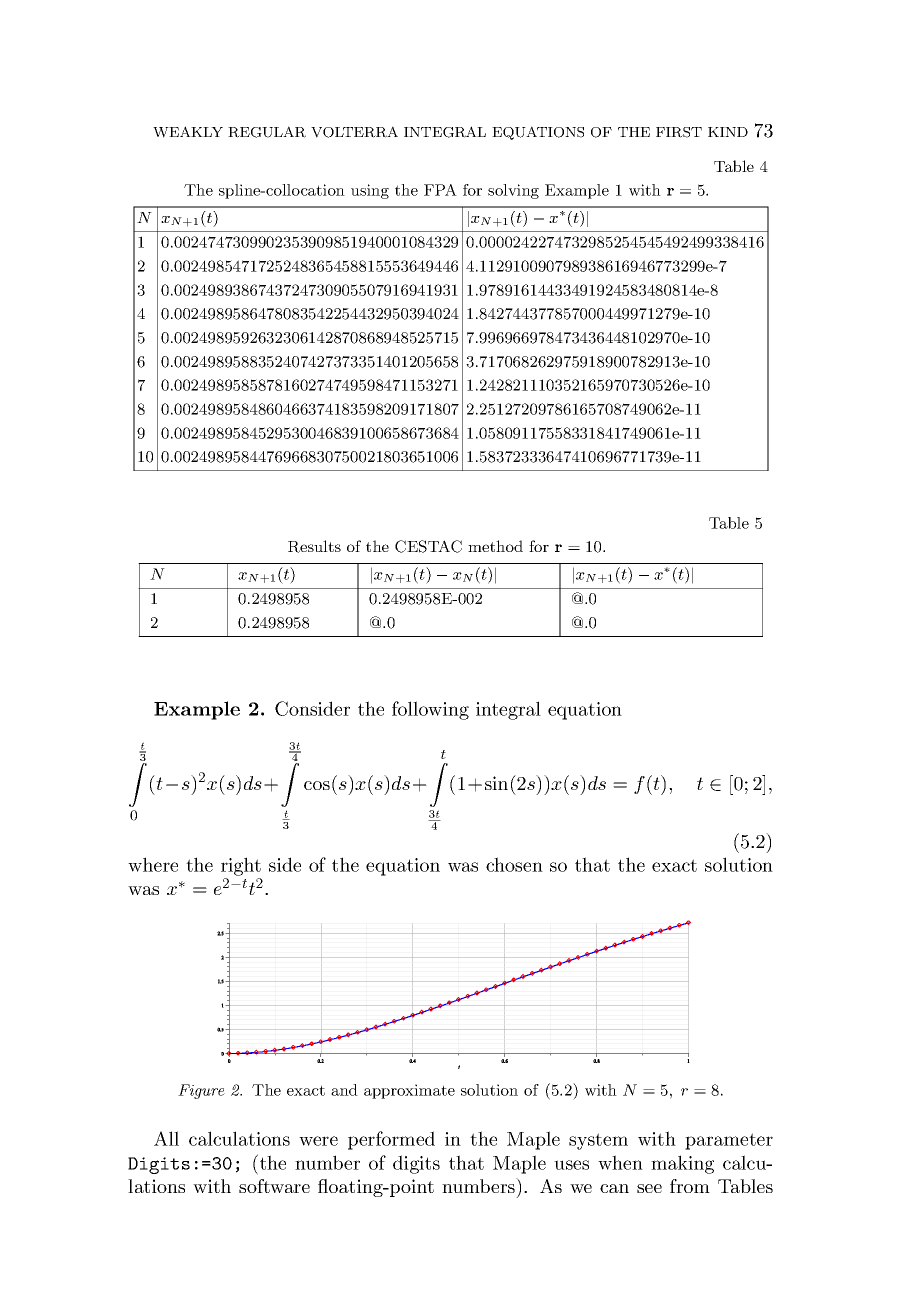  I want to click on FPA, so click(440, 190).
